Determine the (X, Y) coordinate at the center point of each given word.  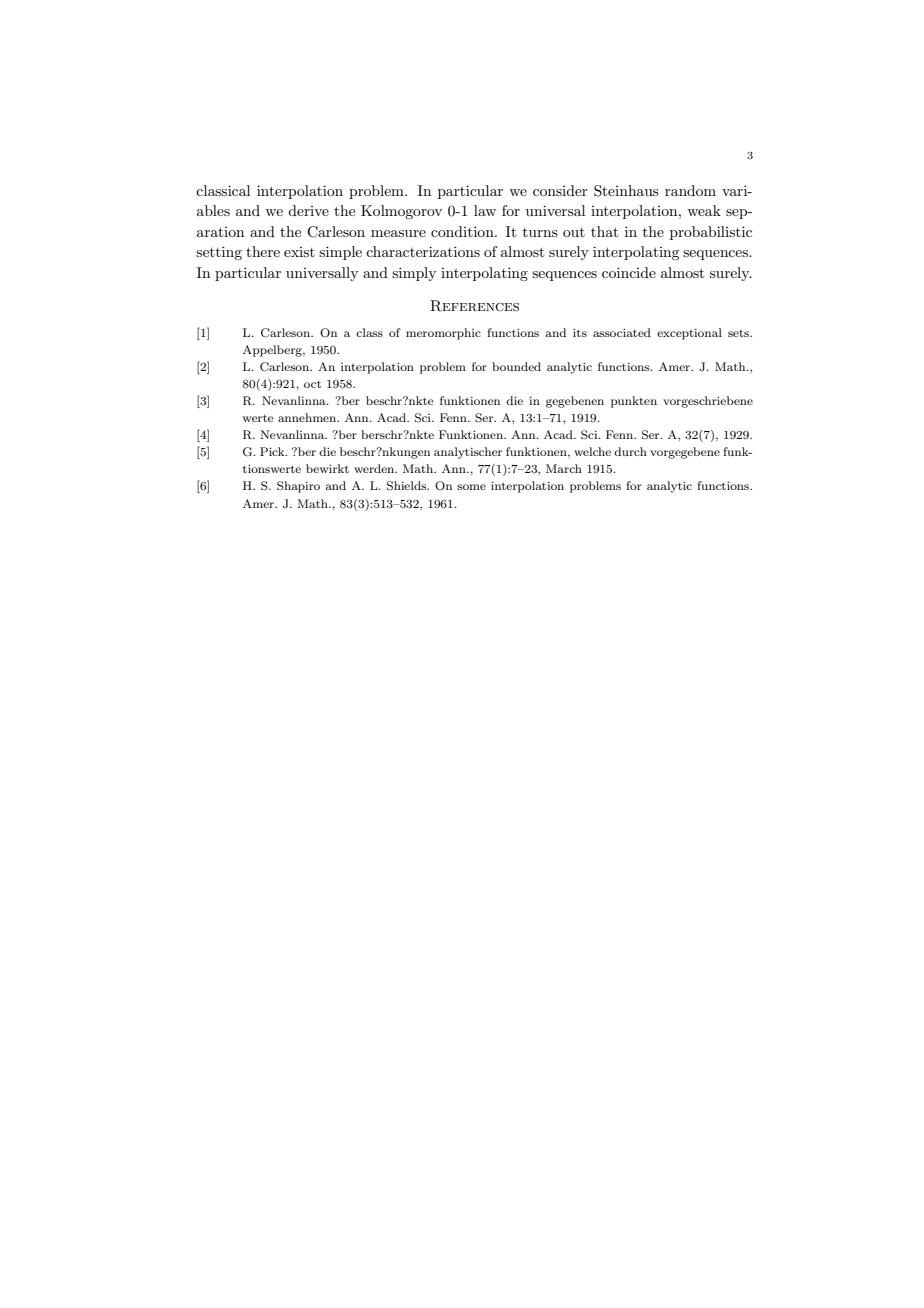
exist (299, 252)
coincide (629, 272)
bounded (516, 366)
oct (312, 384)
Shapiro (298, 487)
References (474, 306)
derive (308, 210)
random (690, 190)
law (485, 210)
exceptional (689, 334)
